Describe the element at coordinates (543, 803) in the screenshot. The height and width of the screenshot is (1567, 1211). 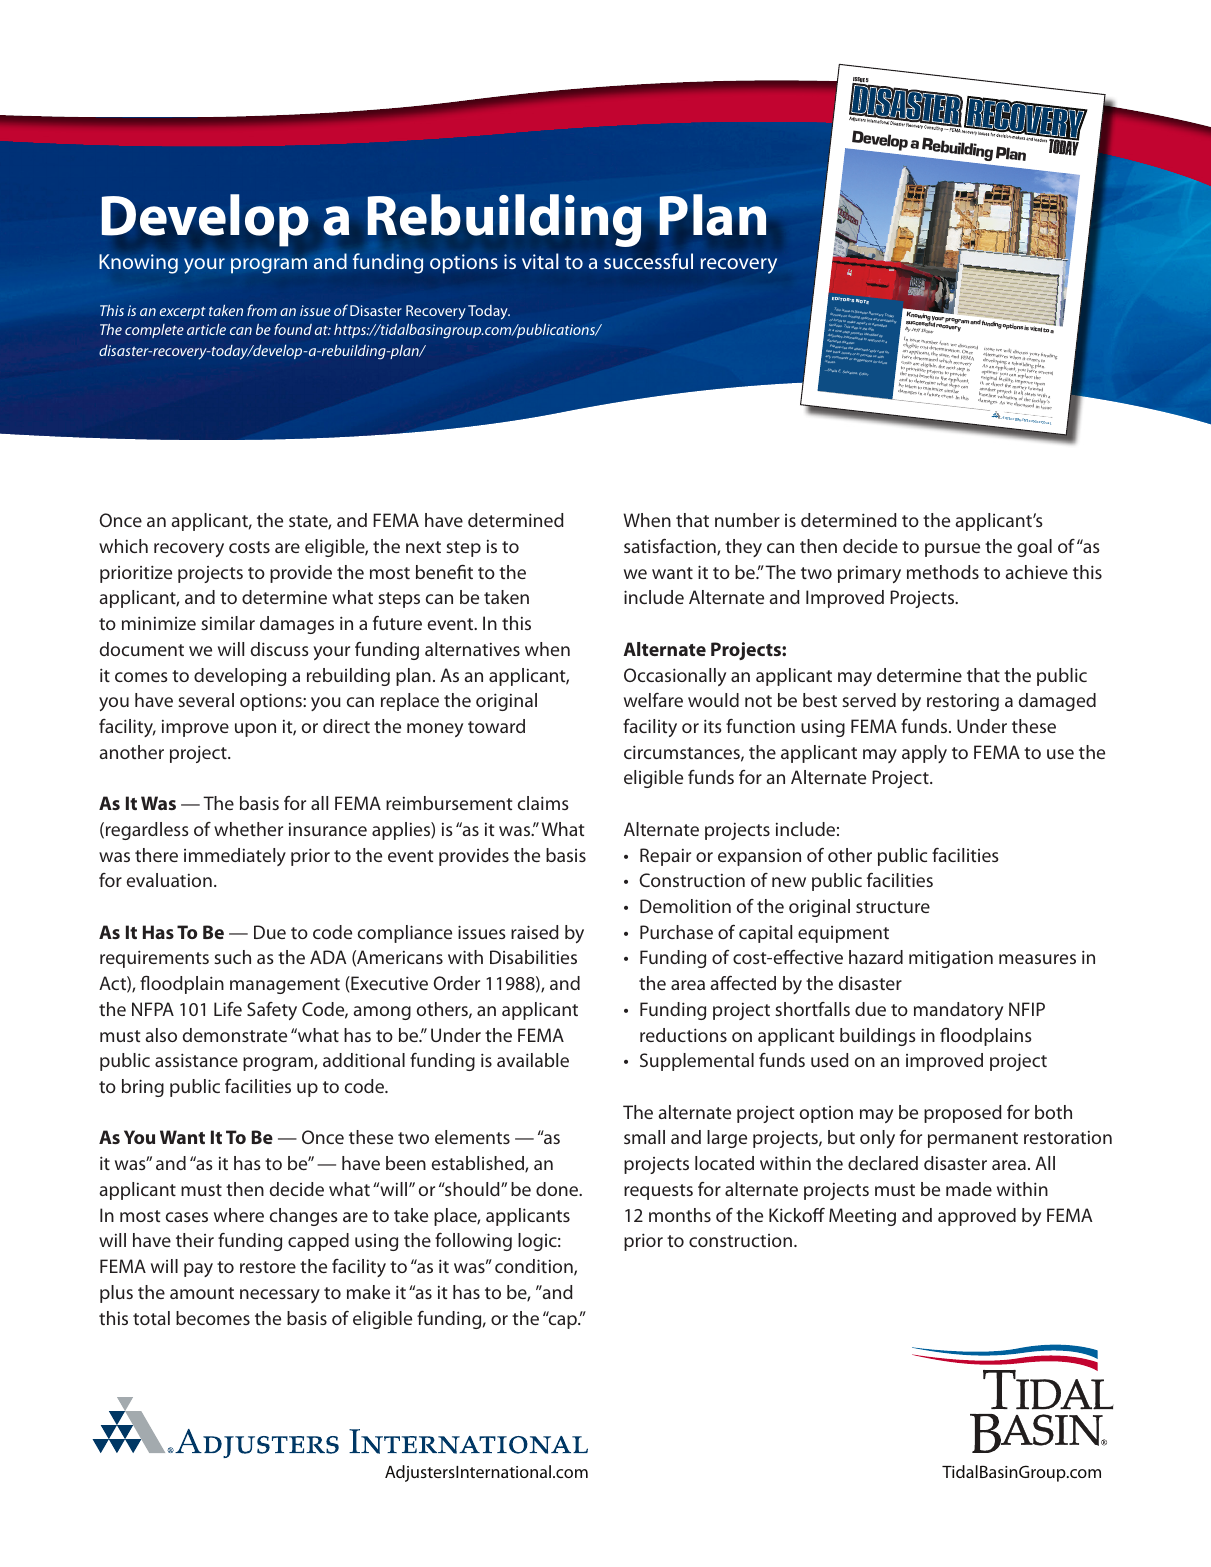
I see `claims` at that location.
